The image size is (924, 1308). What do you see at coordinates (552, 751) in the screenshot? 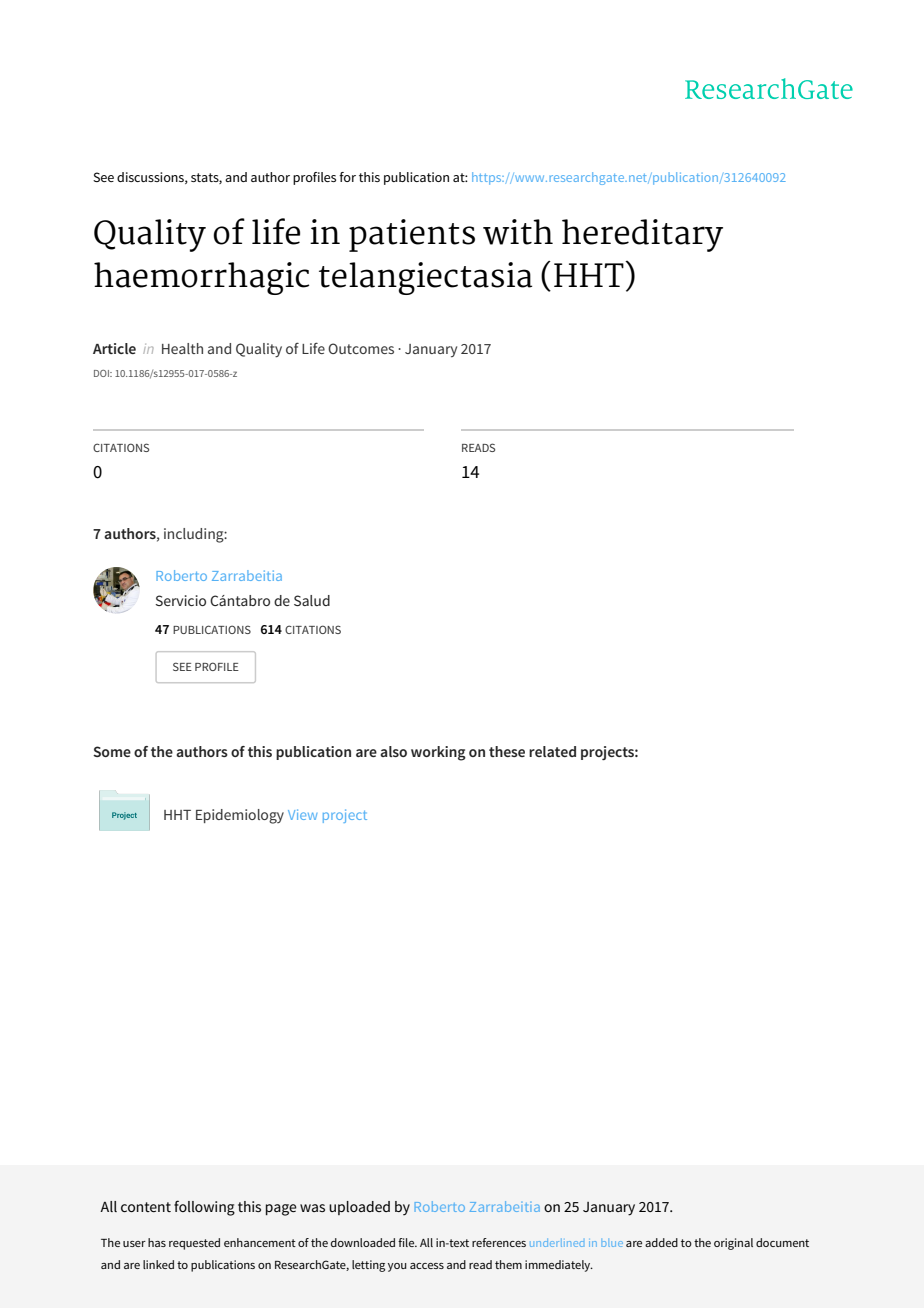
I see `related` at bounding box center [552, 751].
